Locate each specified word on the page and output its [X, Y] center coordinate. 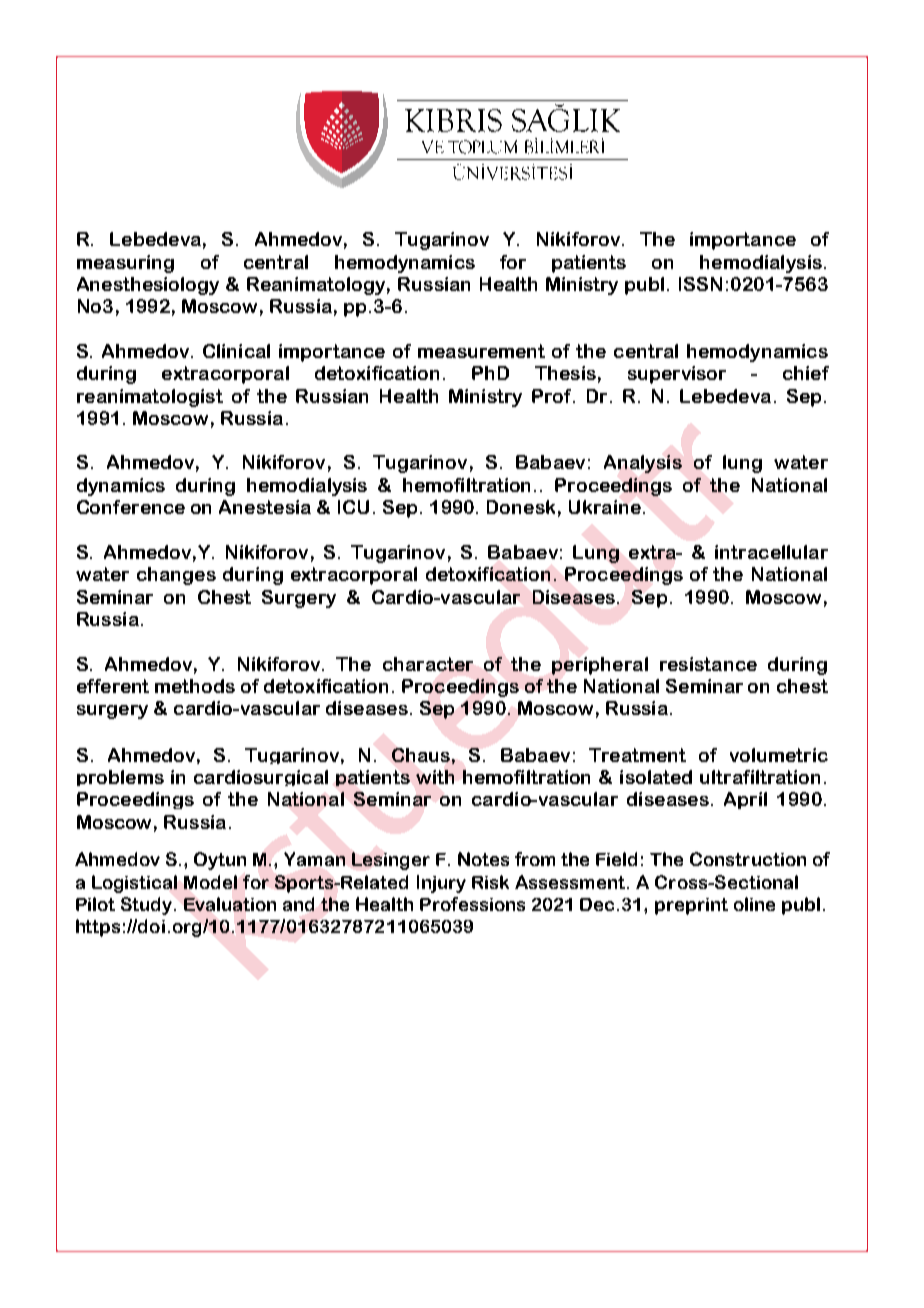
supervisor [677, 375]
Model [210, 882]
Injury [441, 884]
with [435, 777]
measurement [481, 351]
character [428, 664]
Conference [131, 507]
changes [176, 576]
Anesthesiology [148, 286]
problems [120, 778]
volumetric [779, 755]
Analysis [643, 464]
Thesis [565, 373]
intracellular [771, 552]
